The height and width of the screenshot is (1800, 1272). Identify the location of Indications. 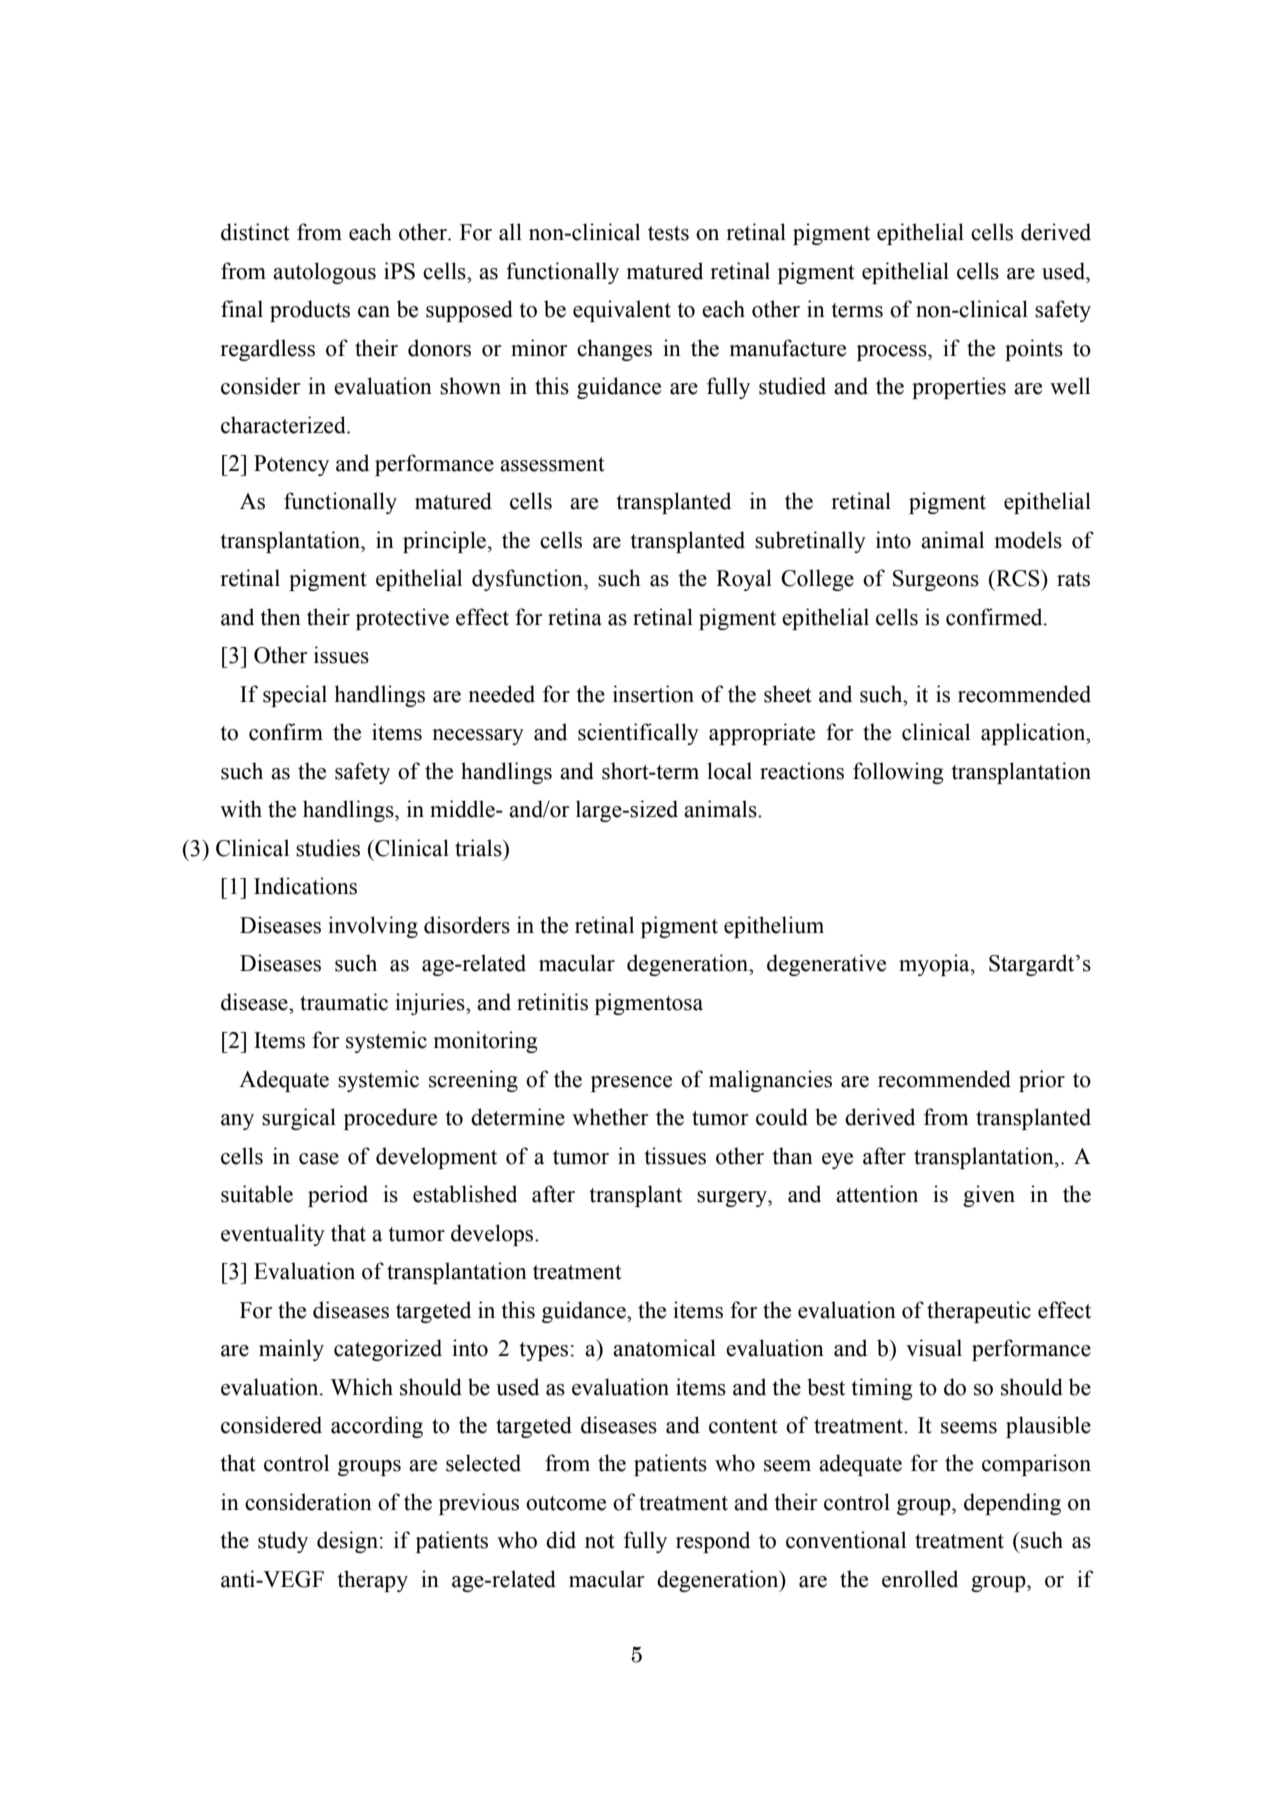
(305, 886).
